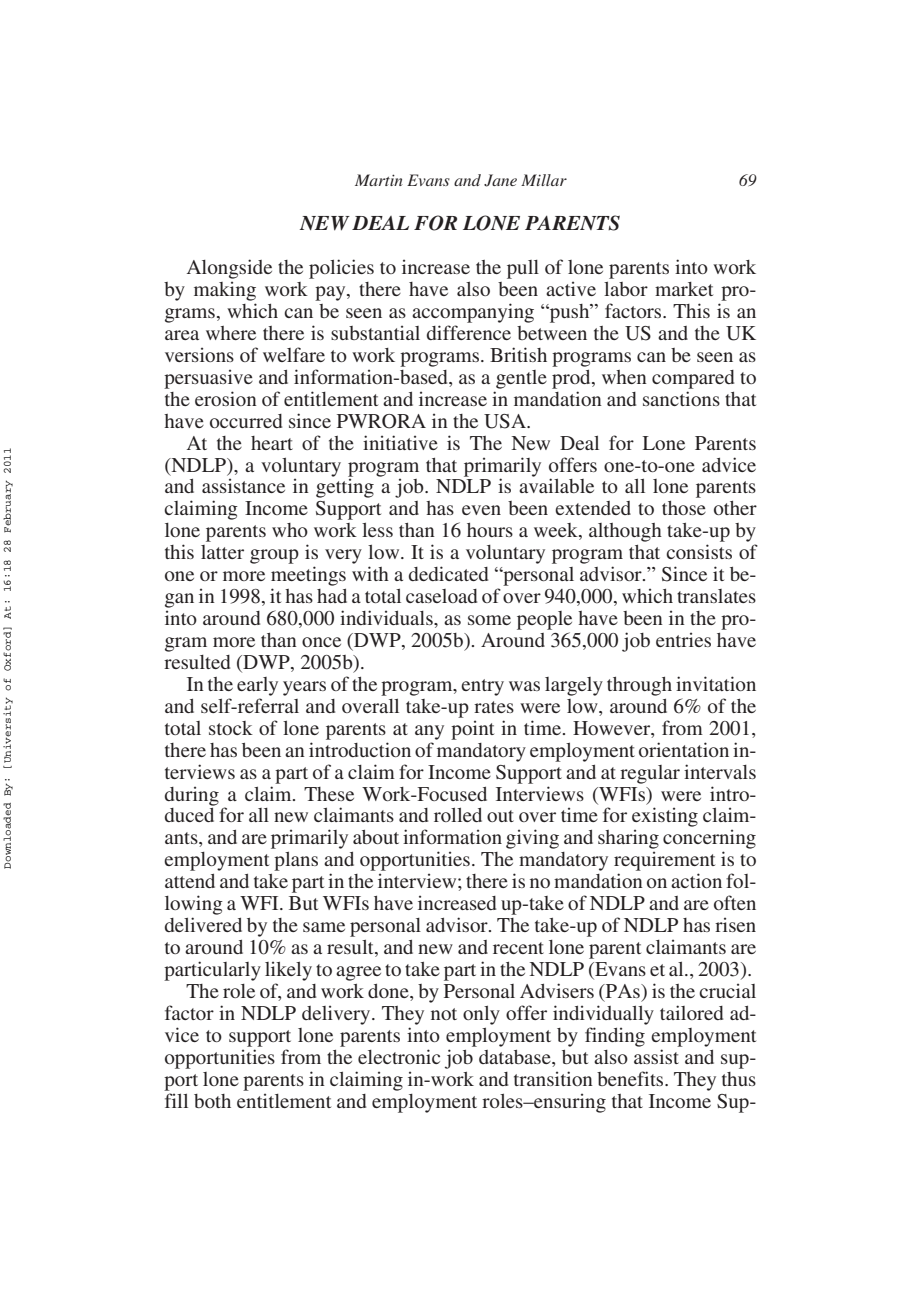 This screenshot has height=1316, width=921. Describe the element at coordinates (229, 269) in the screenshot. I see `Alongside` at that location.
